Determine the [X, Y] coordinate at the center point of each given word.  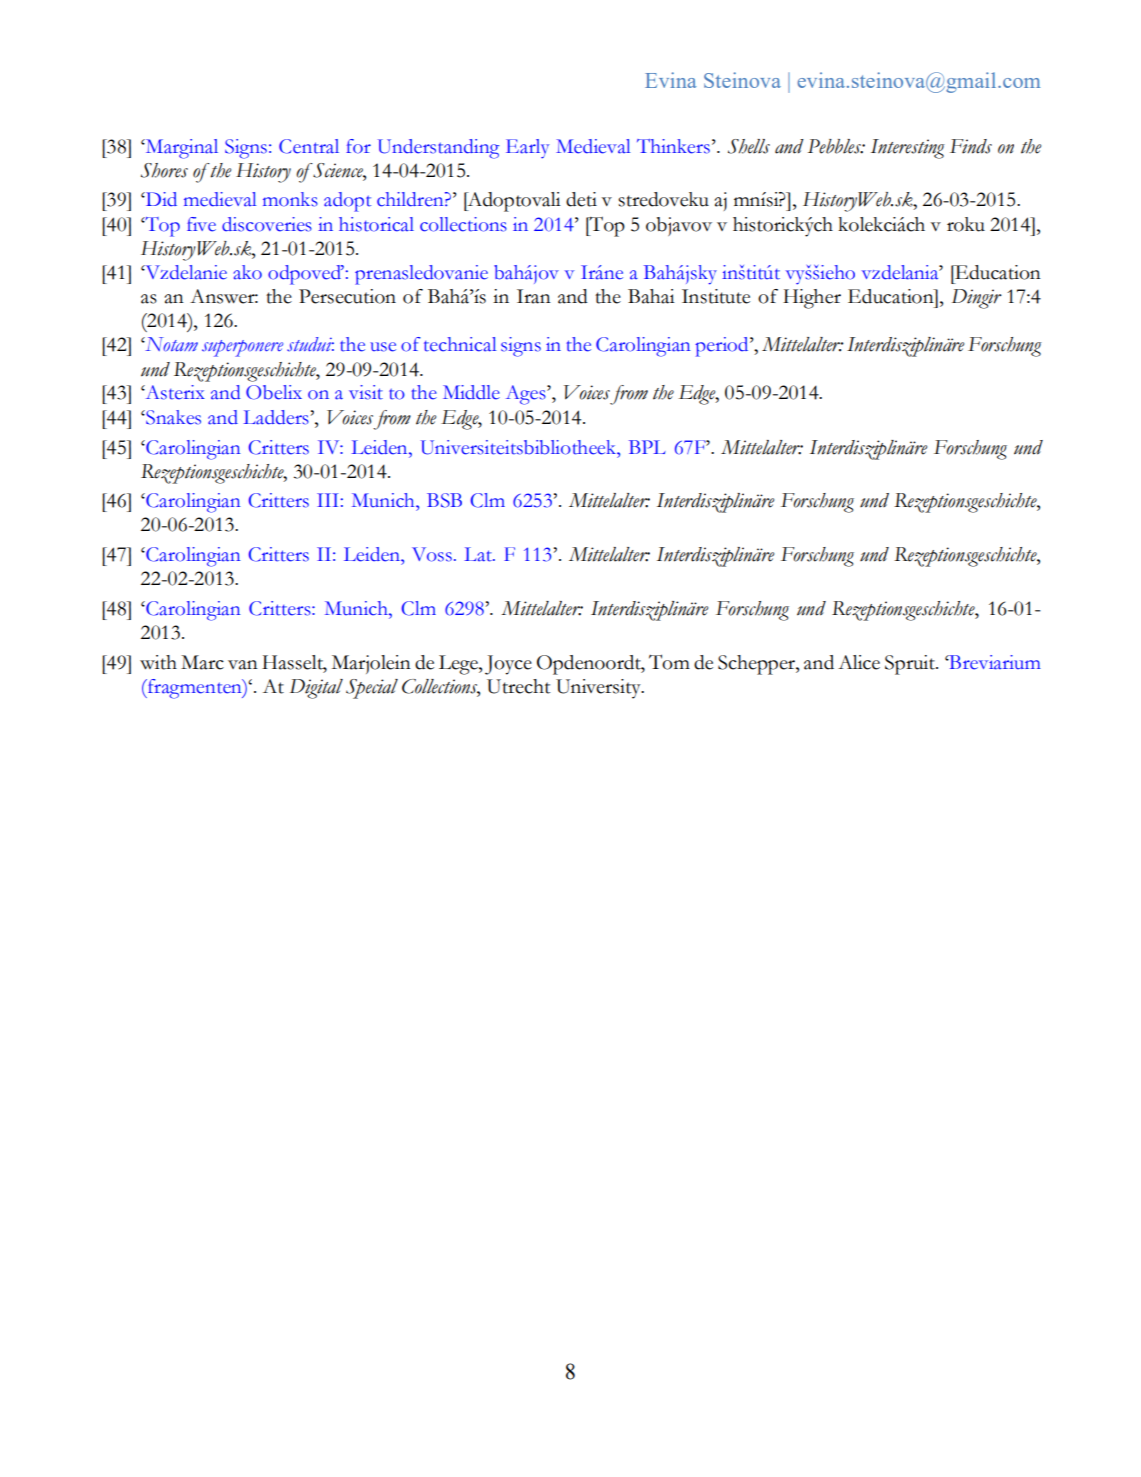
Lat [479, 554]
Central [309, 146]
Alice [859, 662]
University [599, 689]
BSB [444, 500]
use [383, 347]
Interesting [908, 149]
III [328, 500]
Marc [202, 662]
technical [460, 344]
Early [527, 149]
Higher [812, 299]
